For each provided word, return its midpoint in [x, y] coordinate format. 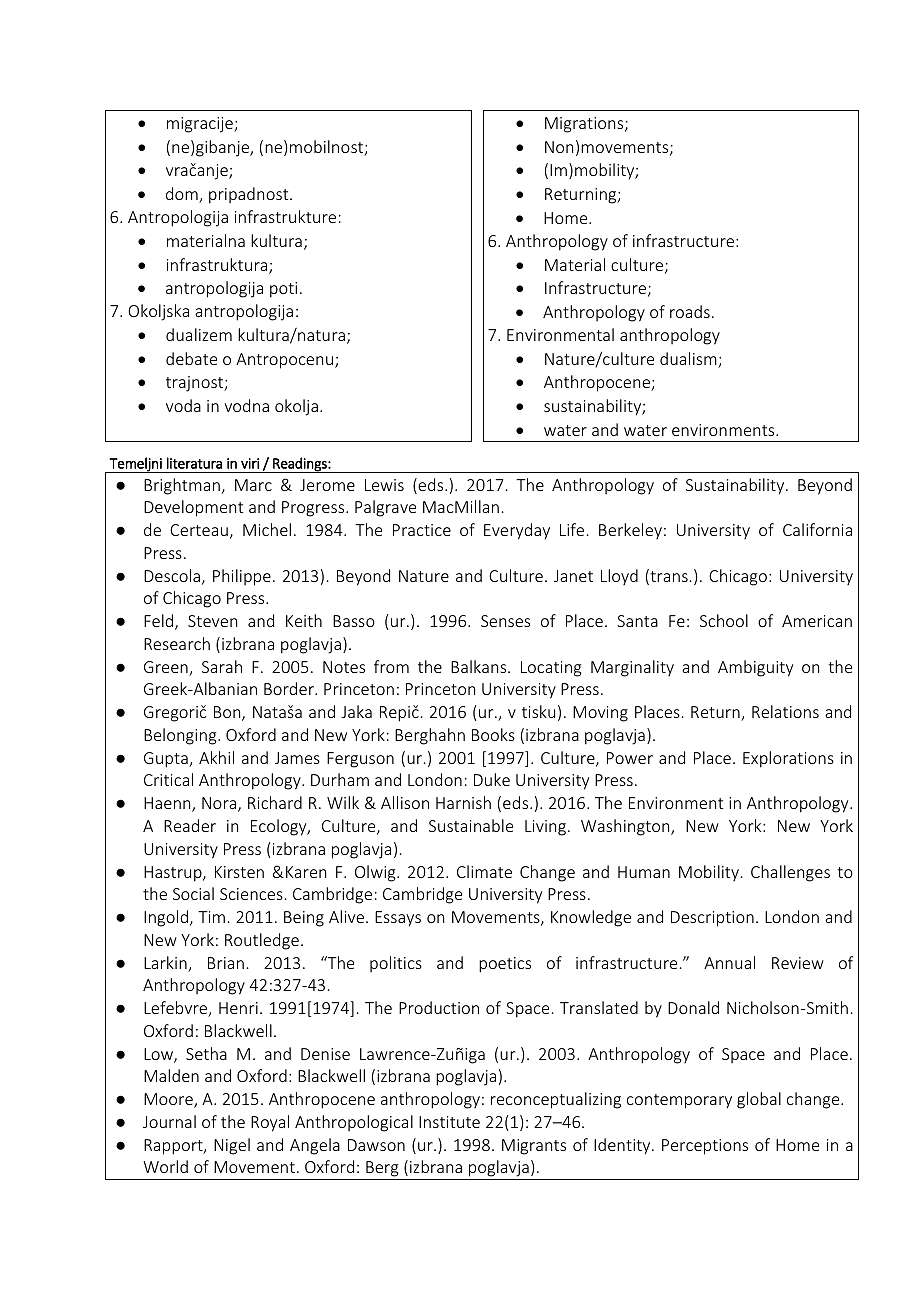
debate [191, 358]
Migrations [585, 125]
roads [690, 311]
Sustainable [471, 825]
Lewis [384, 485]
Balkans [480, 666]
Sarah [222, 666]
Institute [449, 1122]
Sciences [251, 894]
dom [183, 195]
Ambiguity [755, 668]
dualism [689, 360]
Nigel [232, 1146]
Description [712, 919]
